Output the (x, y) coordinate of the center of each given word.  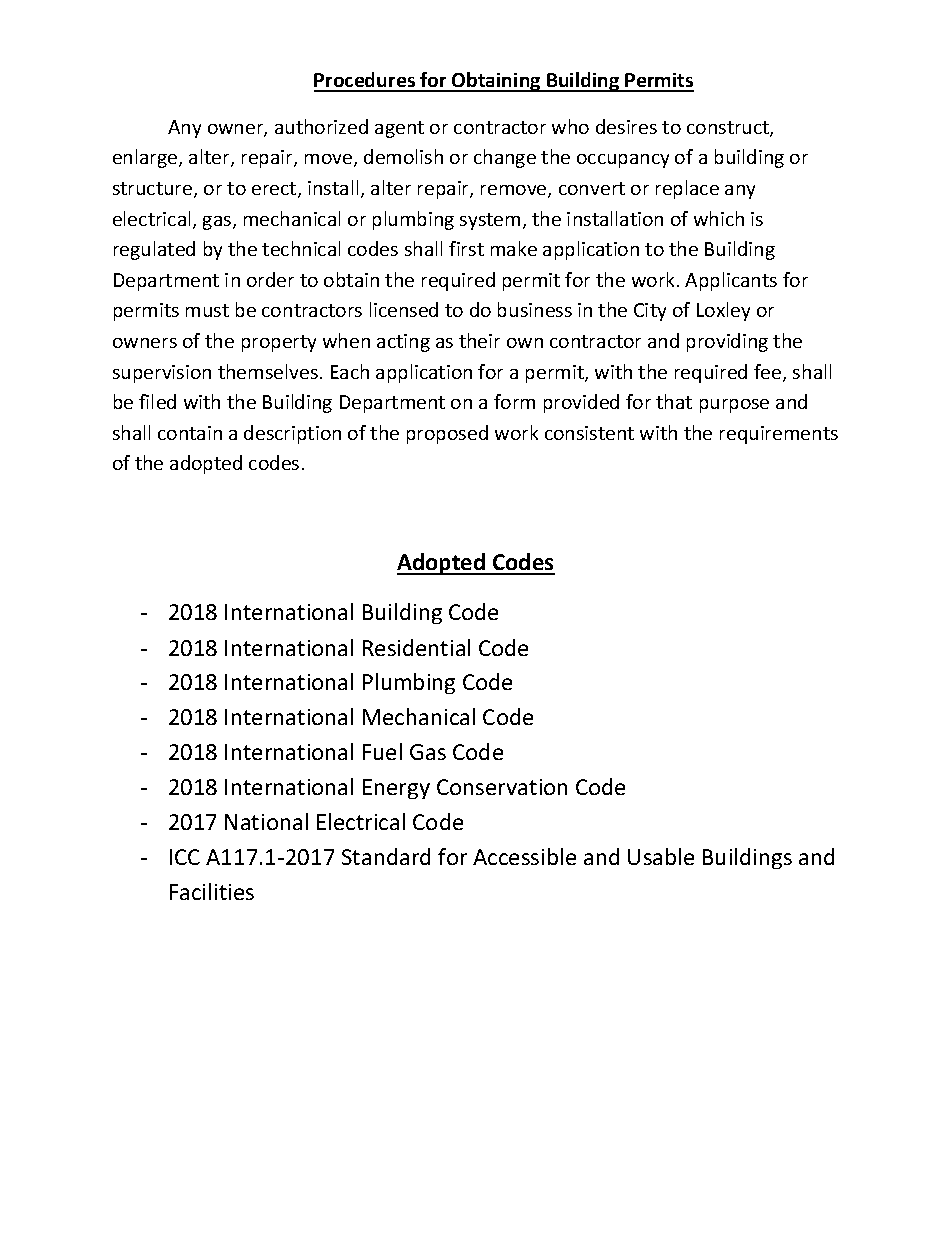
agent (399, 129)
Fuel (382, 751)
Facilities (212, 891)
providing (727, 342)
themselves (268, 371)
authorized (321, 126)
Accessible (524, 856)
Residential (416, 647)
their (479, 340)
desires (626, 126)
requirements (779, 435)
